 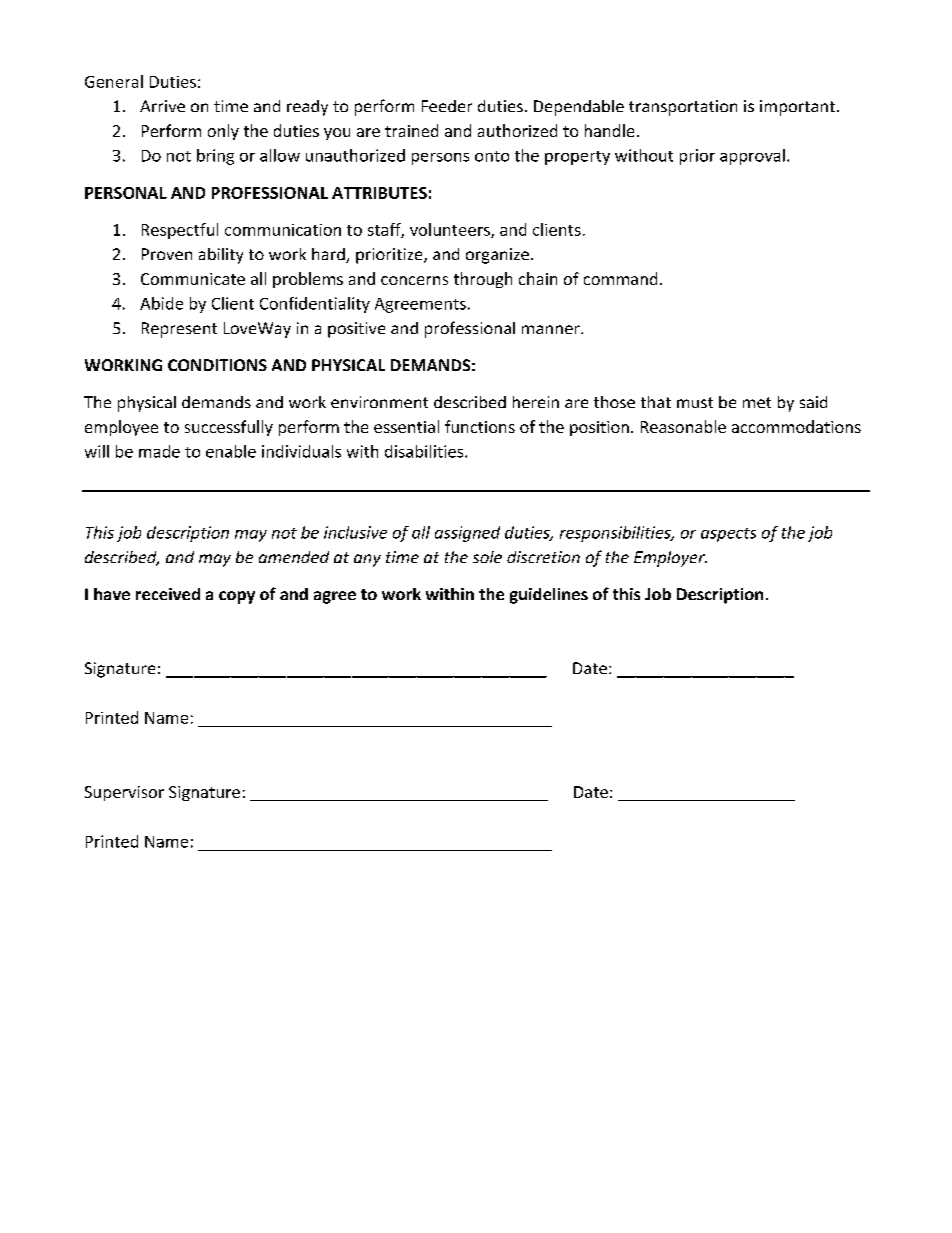 I want to click on received, so click(x=168, y=594).
